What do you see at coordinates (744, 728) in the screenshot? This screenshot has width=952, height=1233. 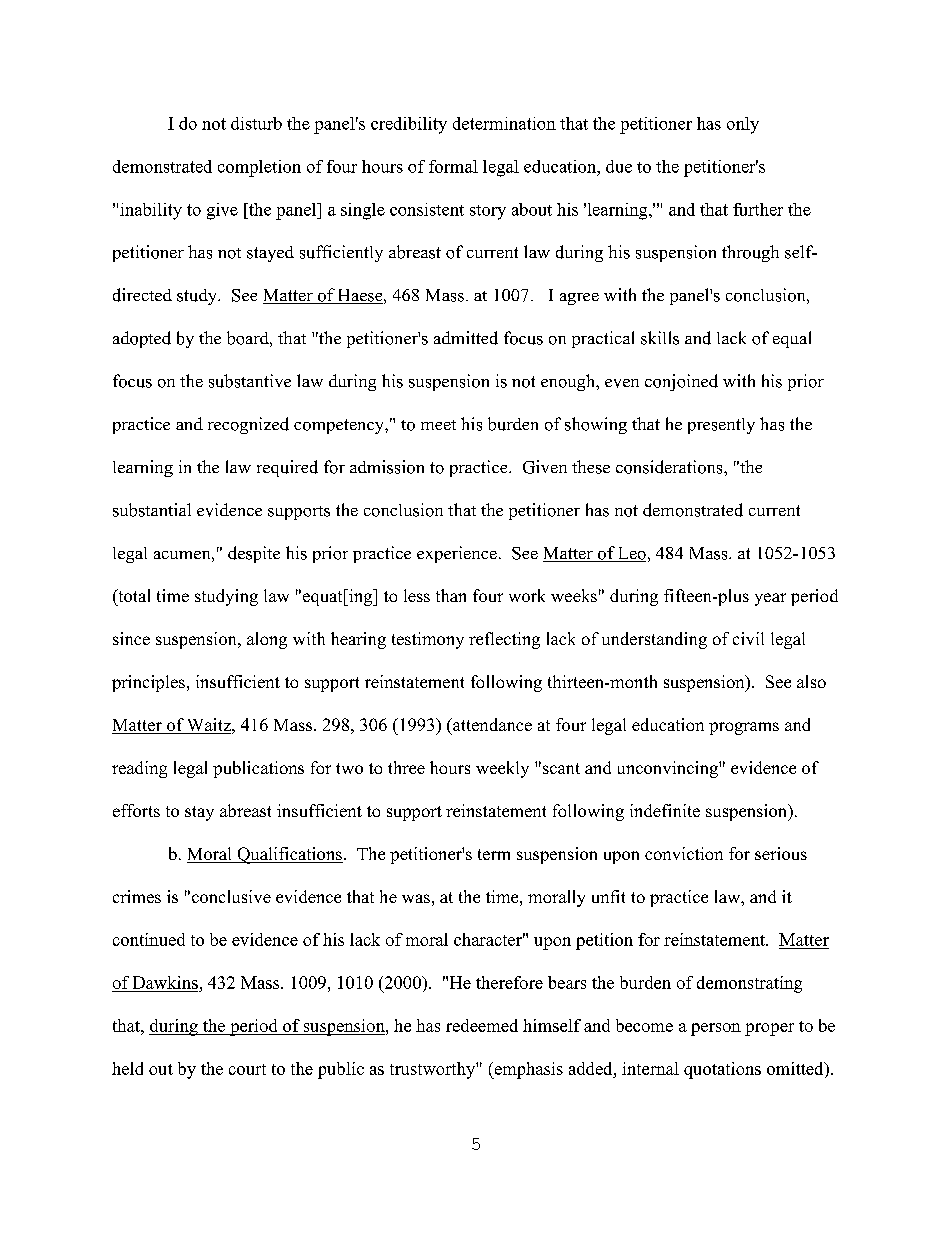 I see `programs` at bounding box center [744, 728].
